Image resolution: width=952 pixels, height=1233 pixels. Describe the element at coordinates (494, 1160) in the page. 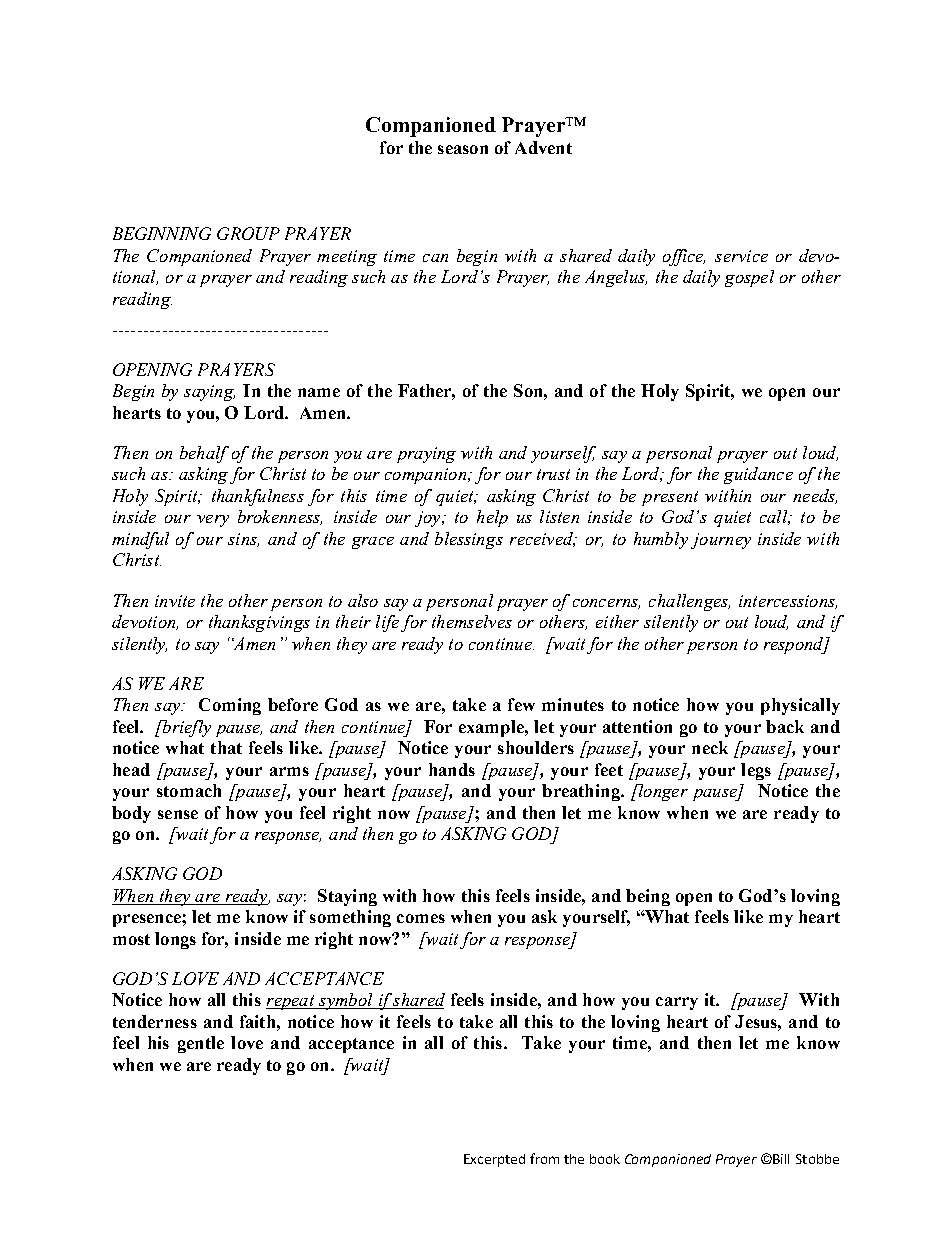

I see `Excerpted` at that location.
